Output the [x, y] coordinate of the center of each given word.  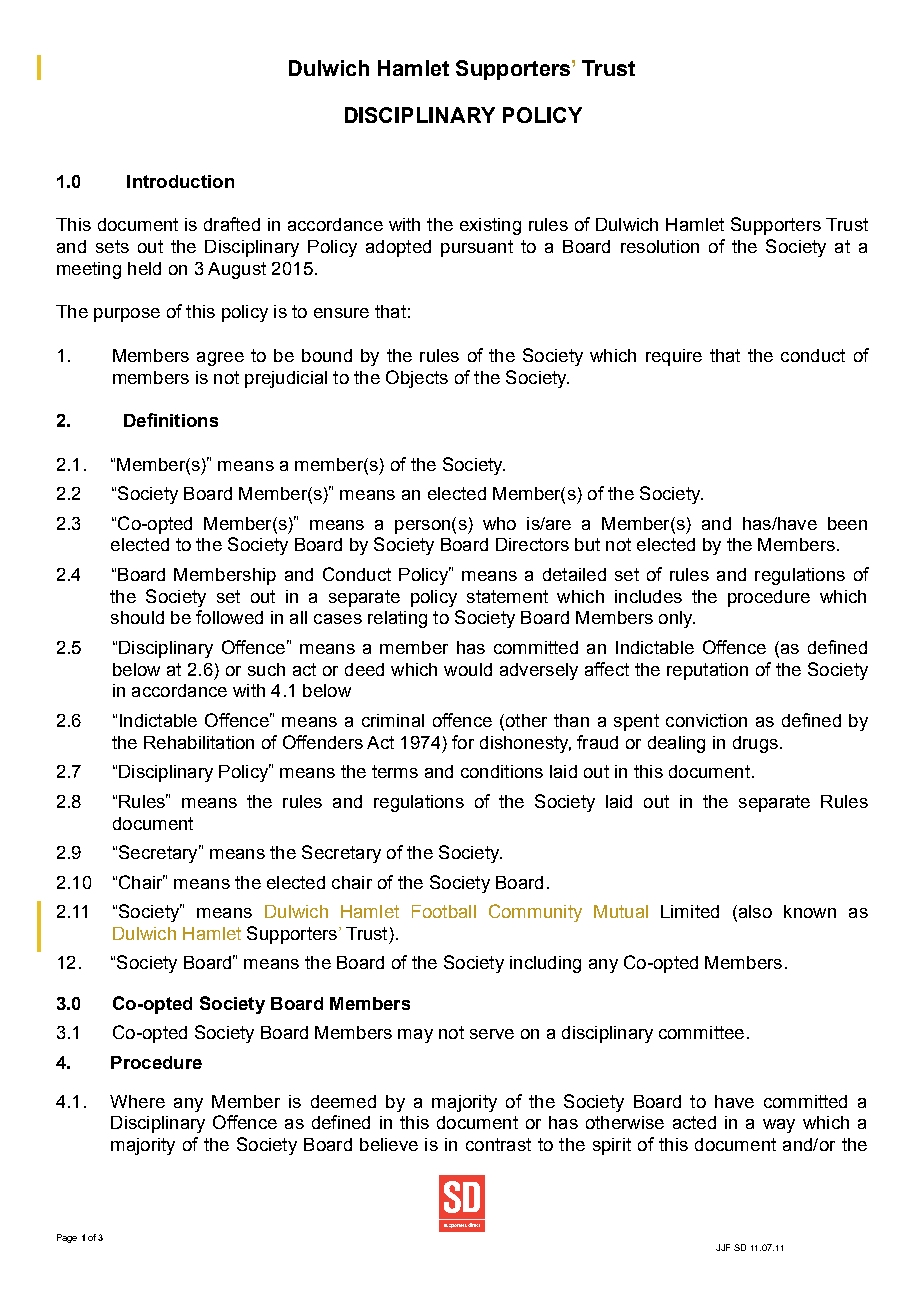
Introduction [180, 181]
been [847, 523]
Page [67, 1238]
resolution [660, 246]
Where [137, 1101]
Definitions [171, 420]
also [754, 913]
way [779, 1126]
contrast [498, 1144]
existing [490, 226]
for [463, 742]
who [499, 523]
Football [444, 911]
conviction [706, 720]
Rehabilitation [199, 742]
